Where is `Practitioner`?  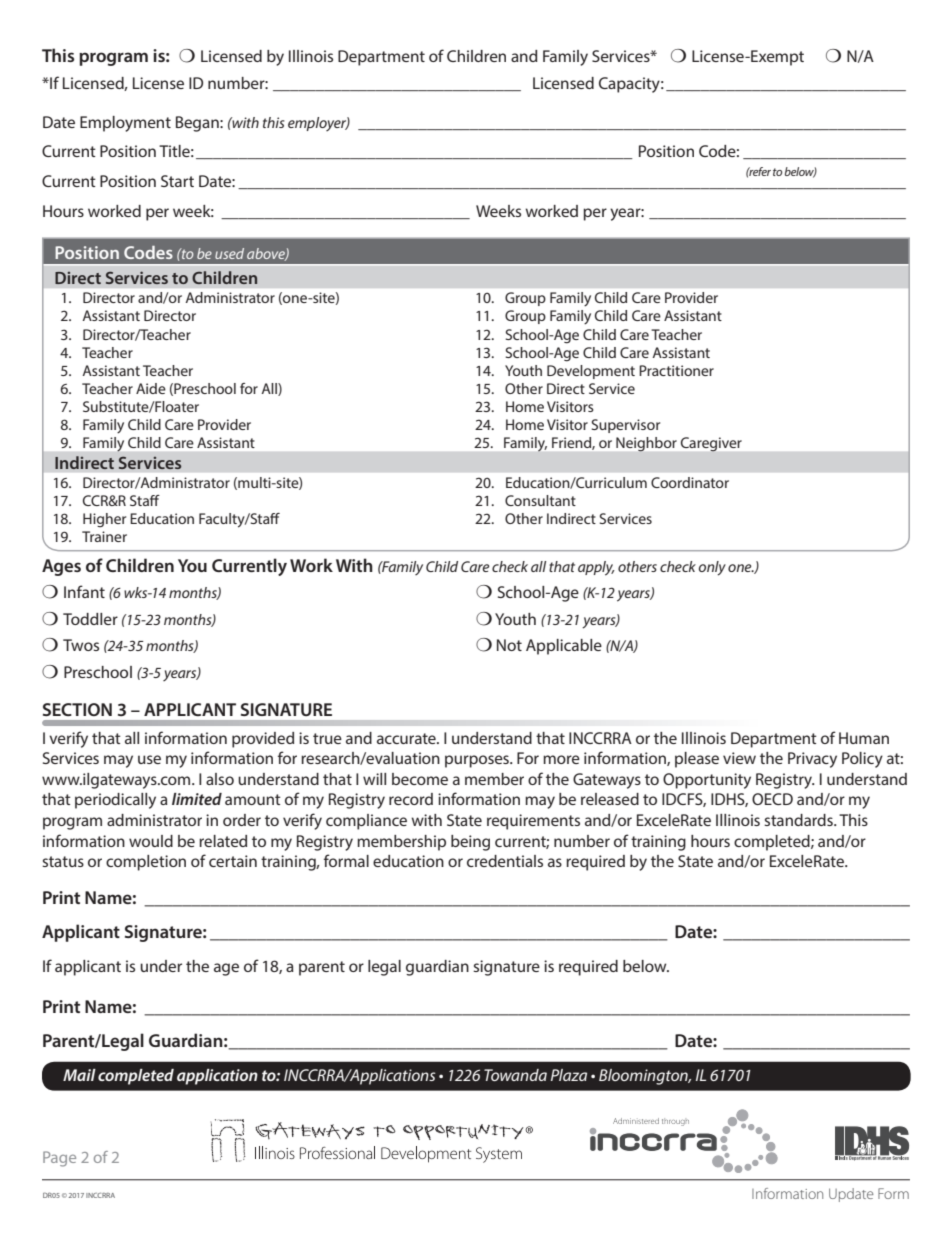 Practitioner is located at coordinates (676, 370).
